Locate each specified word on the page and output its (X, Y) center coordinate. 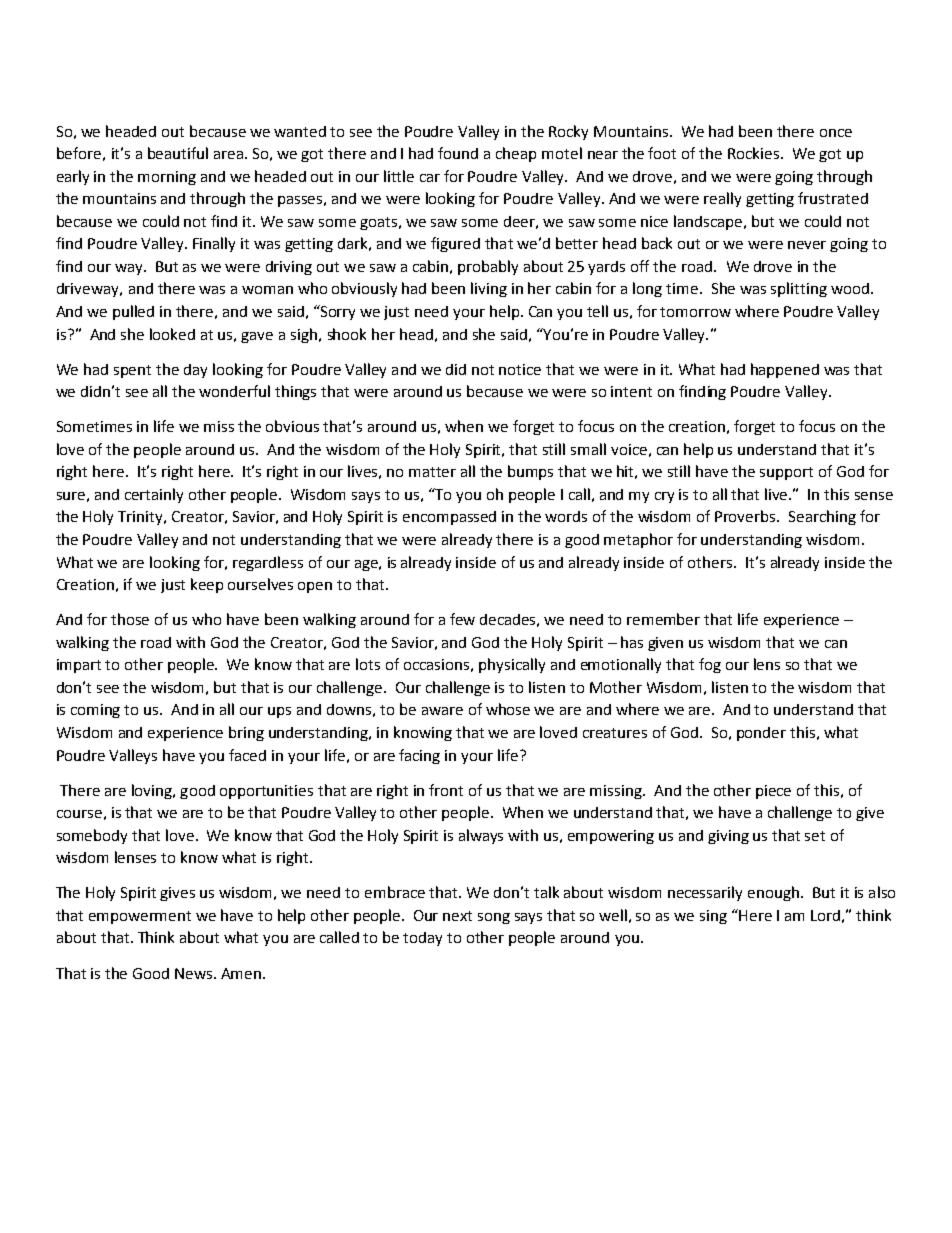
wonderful (234, 391)
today (422, 939)
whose (508, 709)
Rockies (755, 153)
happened (785, 370)
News (195, 973)
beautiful (178, 153)
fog (710, 665)
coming (95, 711)
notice (520, 369)
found (458, 153)
